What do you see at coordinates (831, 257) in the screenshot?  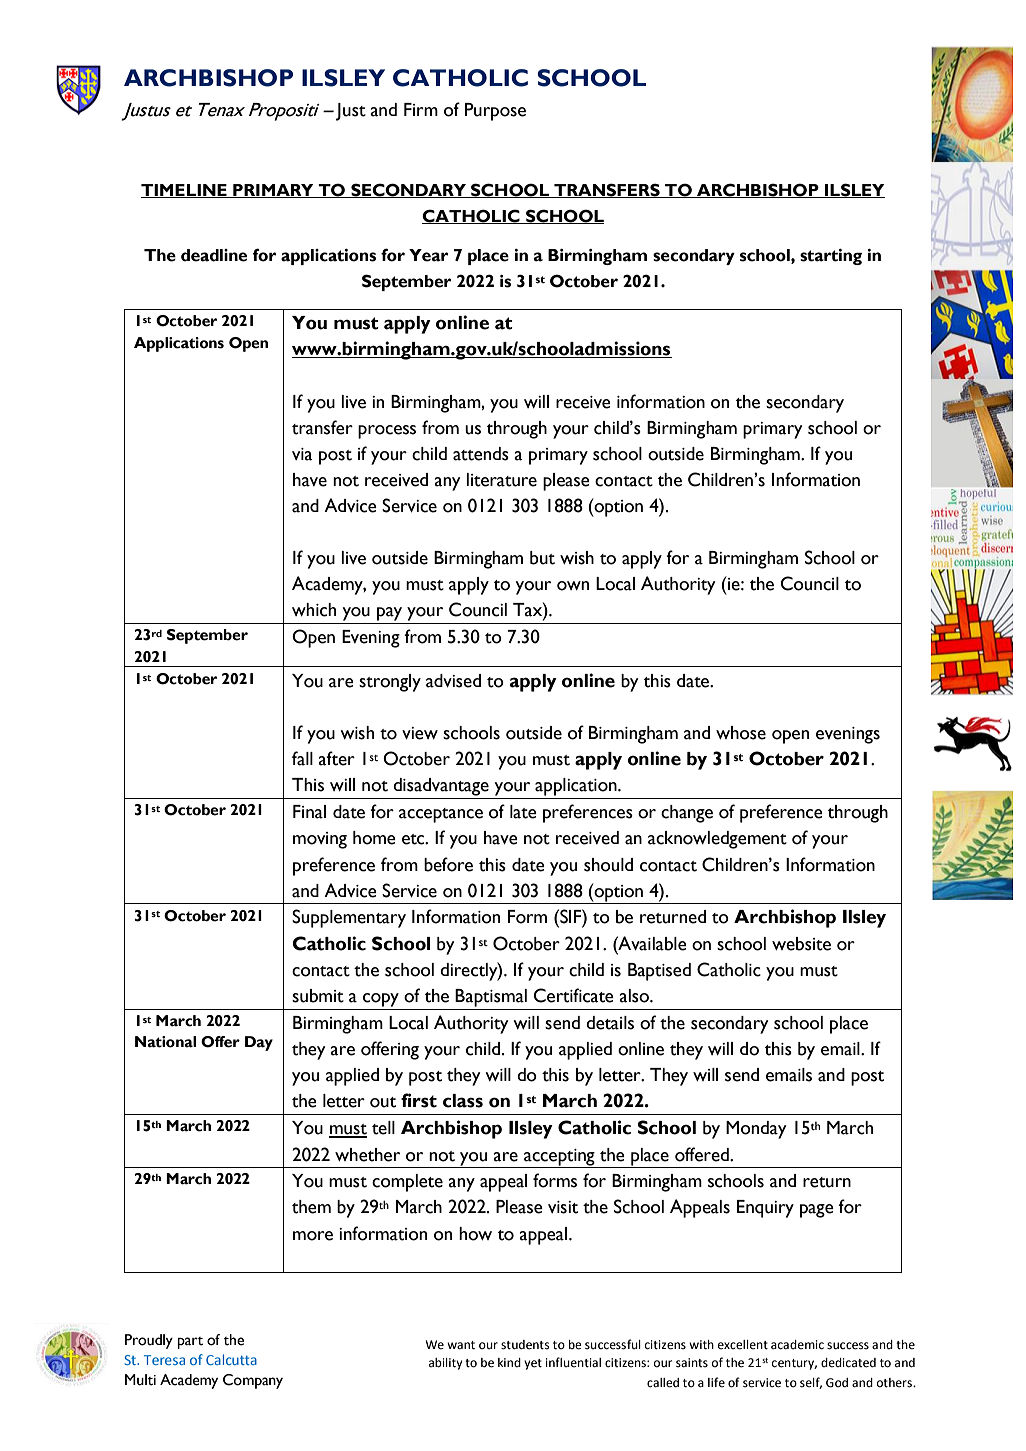 I see `starting` at bounding box center [831, 257].
